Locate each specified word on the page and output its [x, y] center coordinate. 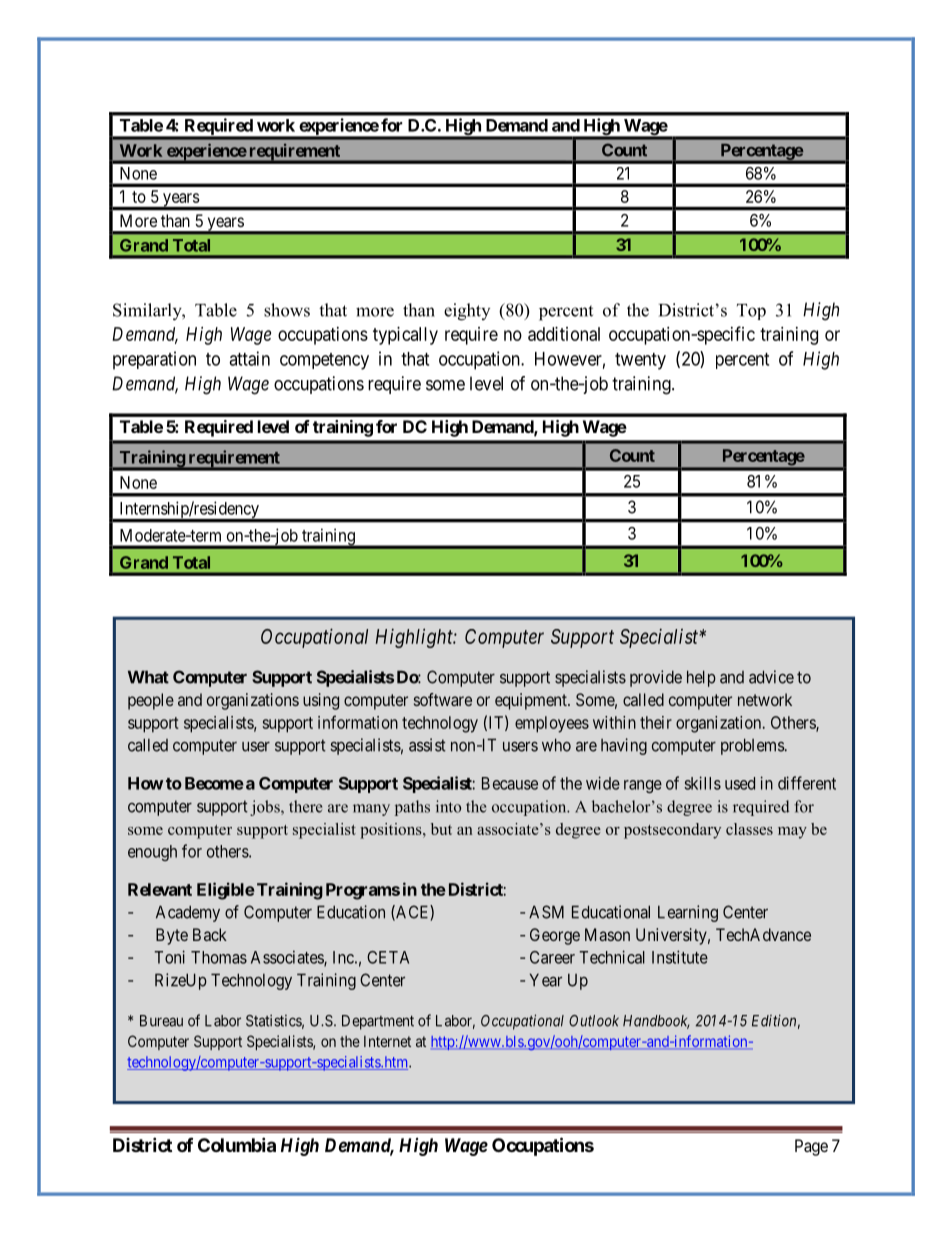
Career [552, 957]
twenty [640, 361]
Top [751, 312]
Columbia [237, 1144]
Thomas [219, 957]
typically [405, 336]
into [448, 806]
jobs [266, 808]
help [701, 678]
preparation [154, 360]
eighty [467, 312]
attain [249, 358]
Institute [680, 957]
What [148, 677]
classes [749, 829]
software [443, 699]
